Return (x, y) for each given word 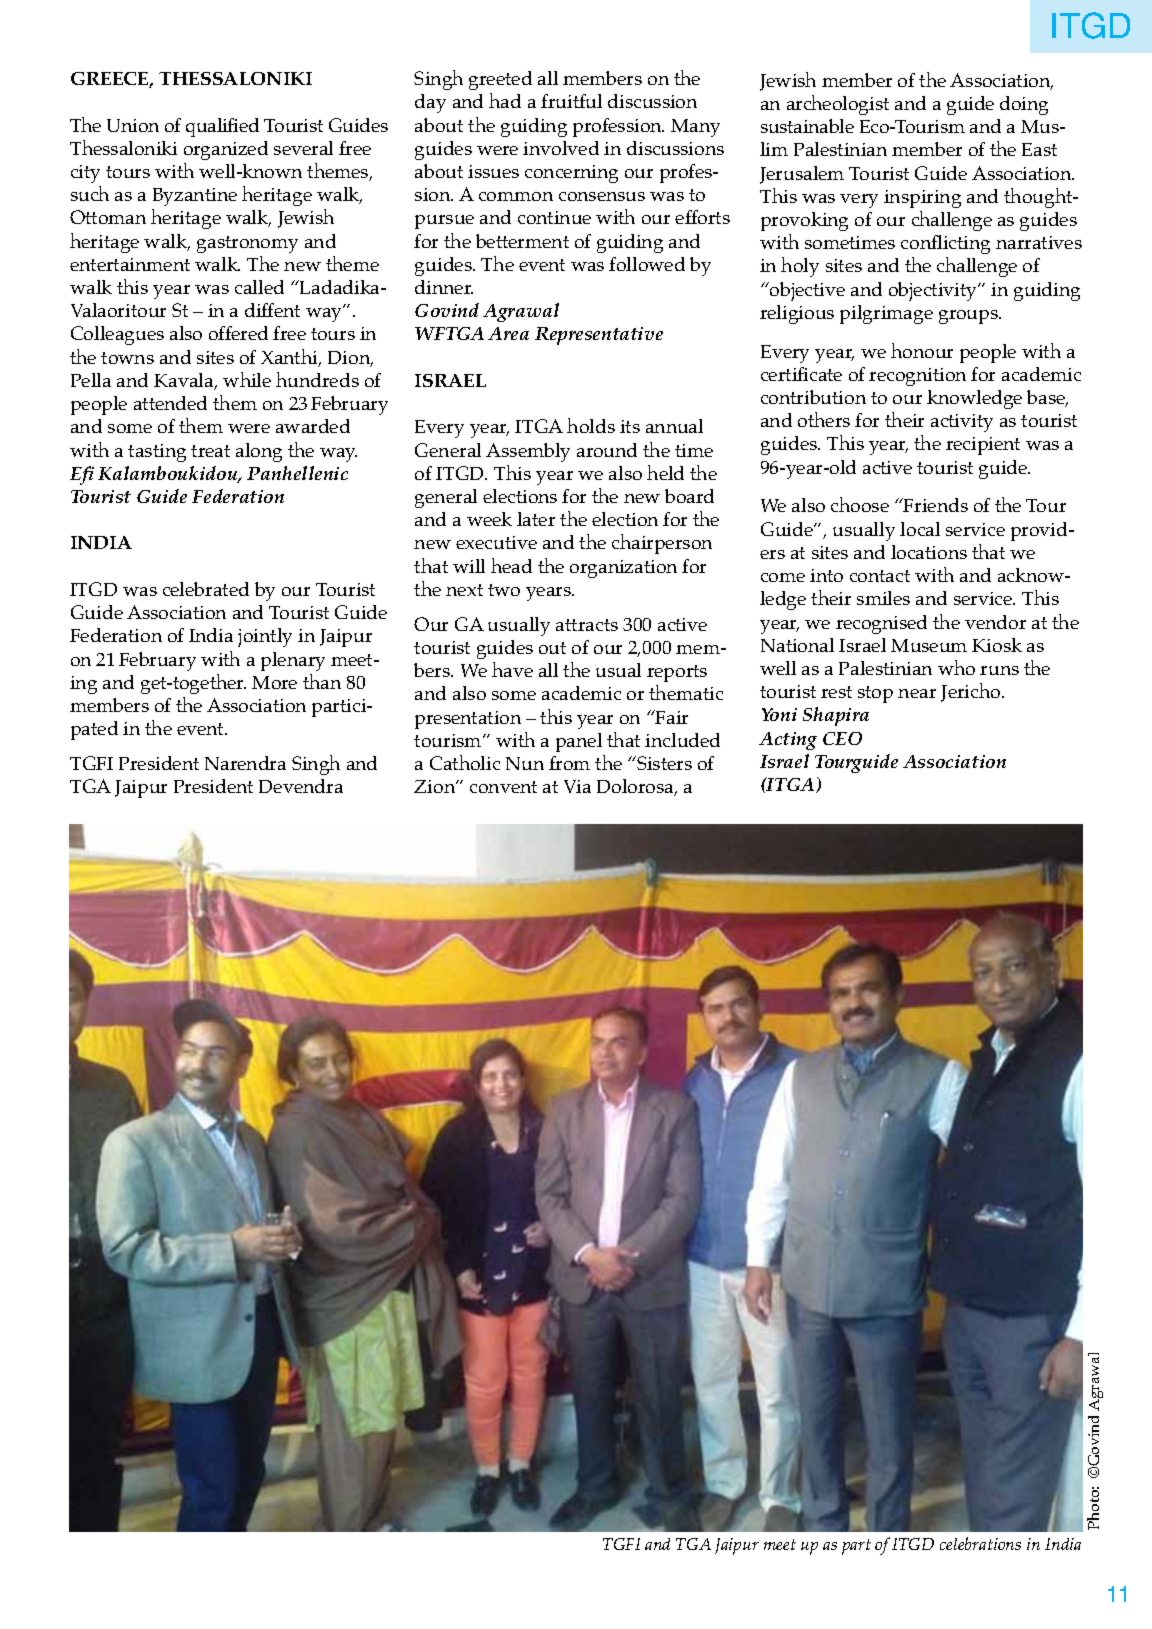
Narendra (245, 763)
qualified (222, 127)
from (569, 763)
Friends (935, 505)
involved (561, 148)
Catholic (465, 762)
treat (210, 451)
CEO (842, 738)
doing (1024, 105)
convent (503, 787)
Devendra (301, 786)
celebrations (980, 1543)
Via (577, 786)
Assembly (528, 452)
